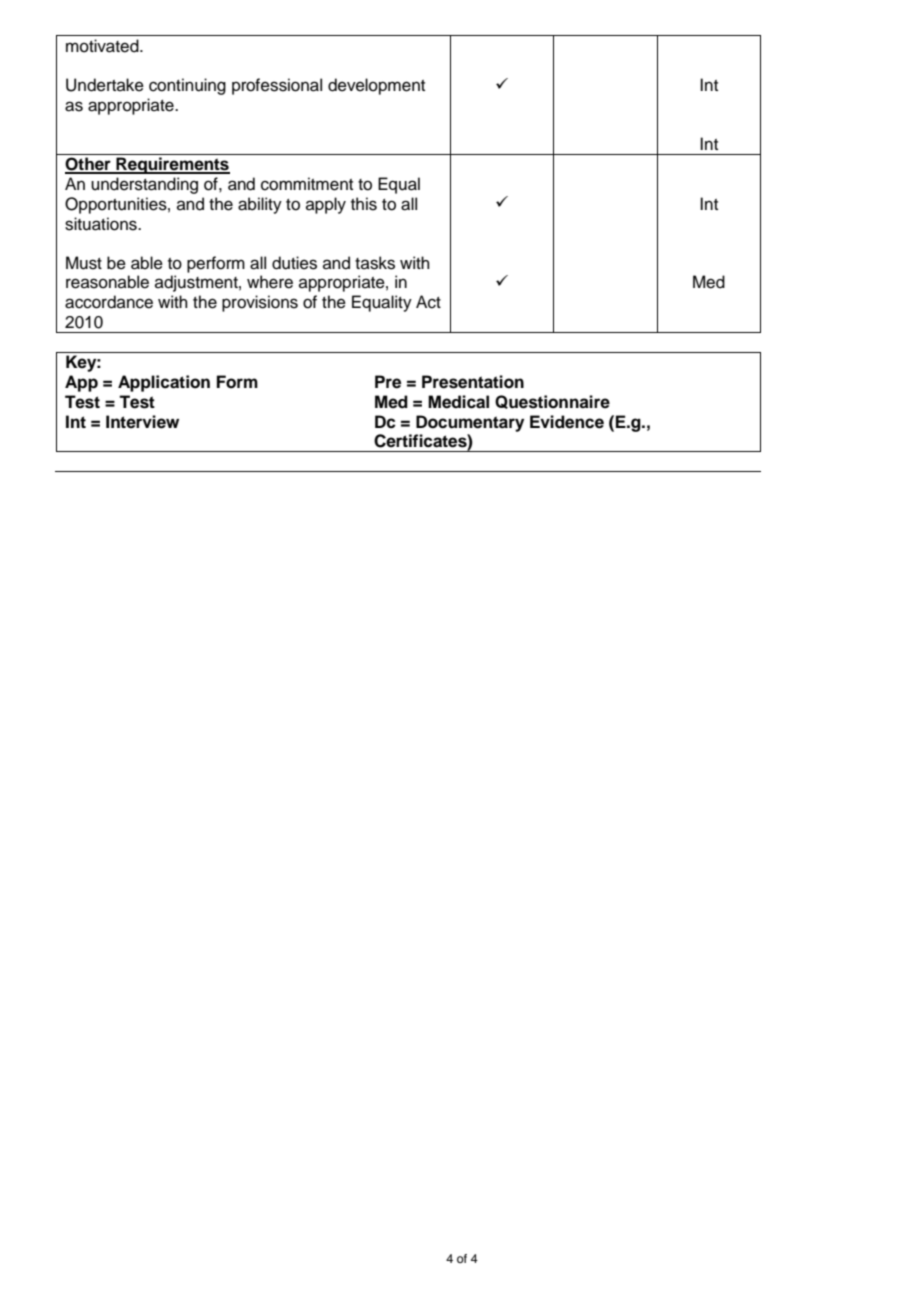 Image resolution: width=924 pixels, height=1308 pixels. I want to click on motivated, so click(103, 46).
